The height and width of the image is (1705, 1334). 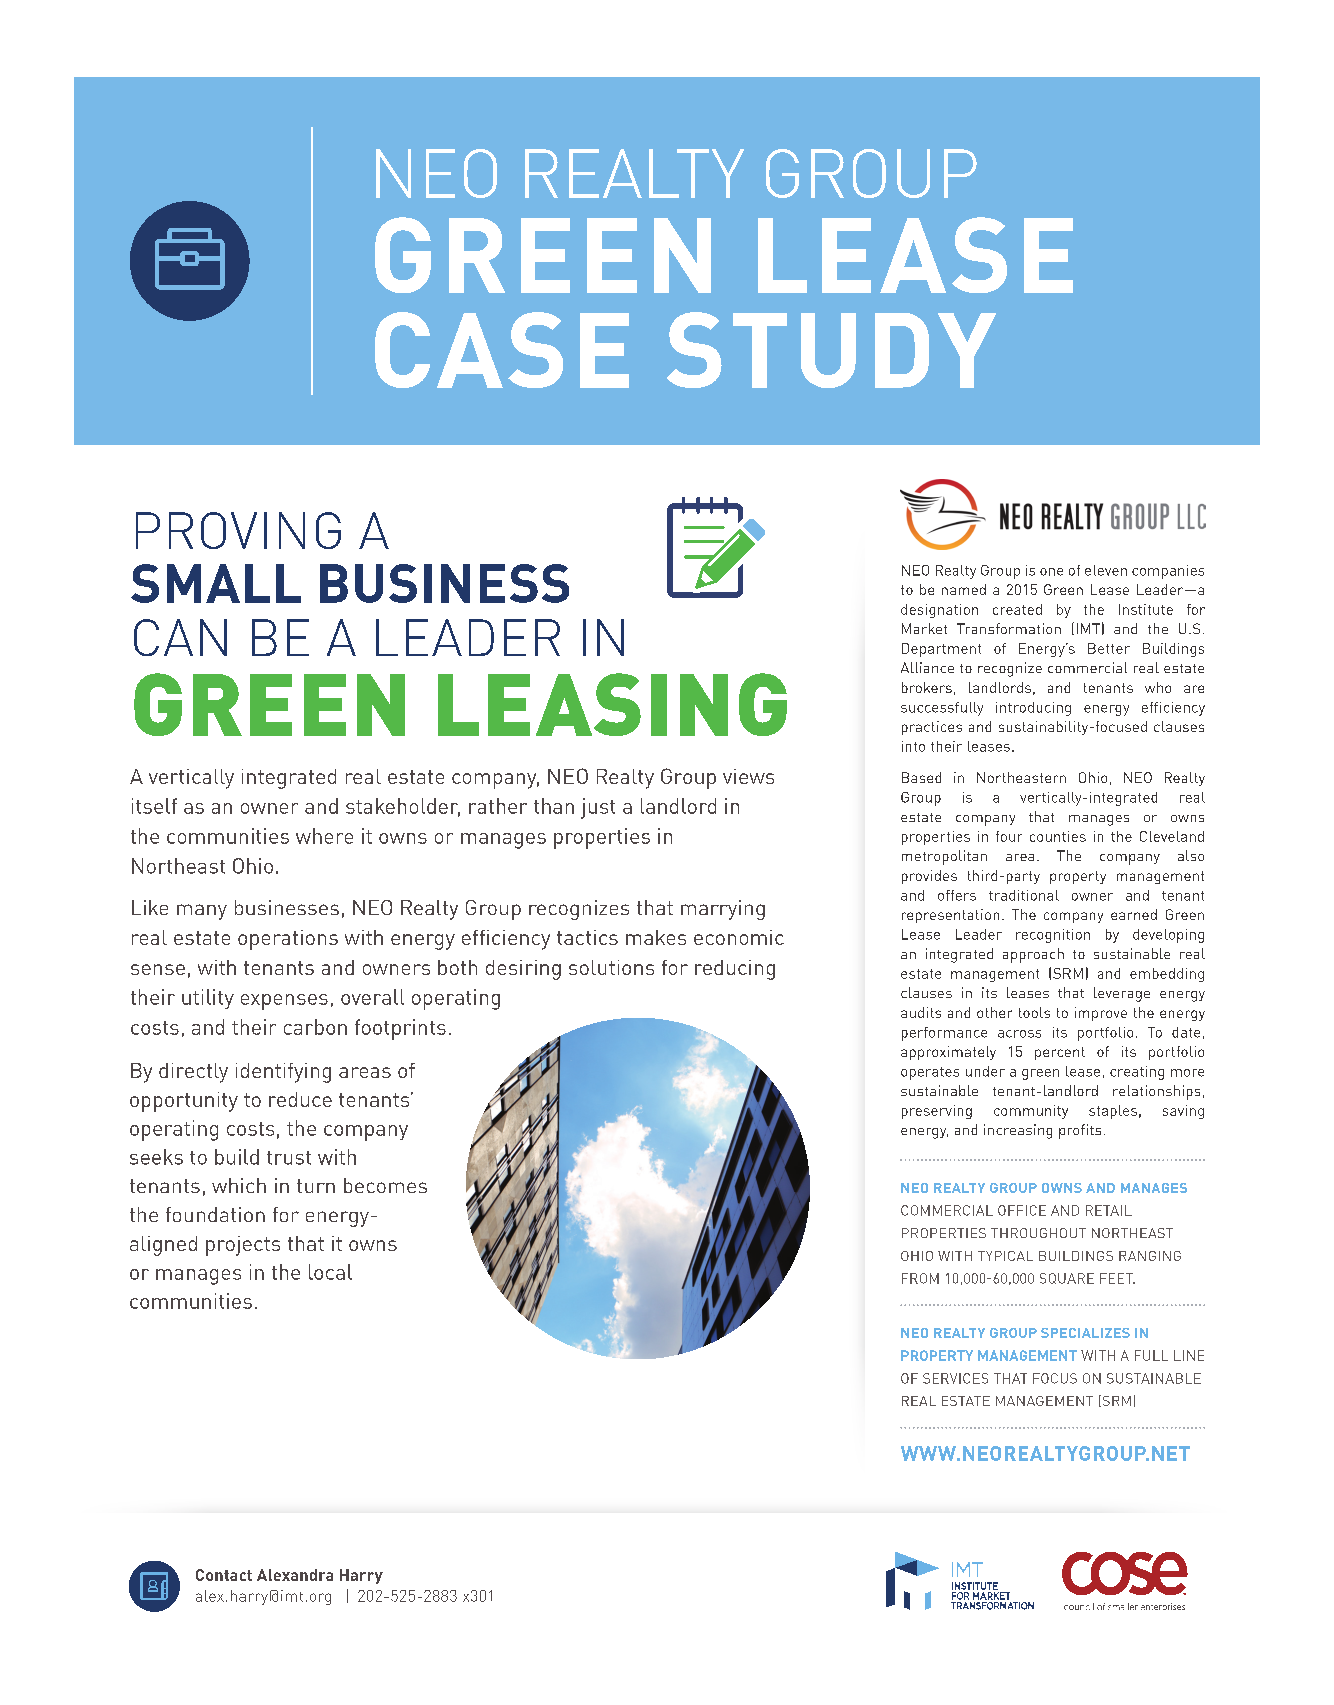 What do you see at coordinates (502, 350) in the image?
I see `CASE` at bounding box center [502, 350].
